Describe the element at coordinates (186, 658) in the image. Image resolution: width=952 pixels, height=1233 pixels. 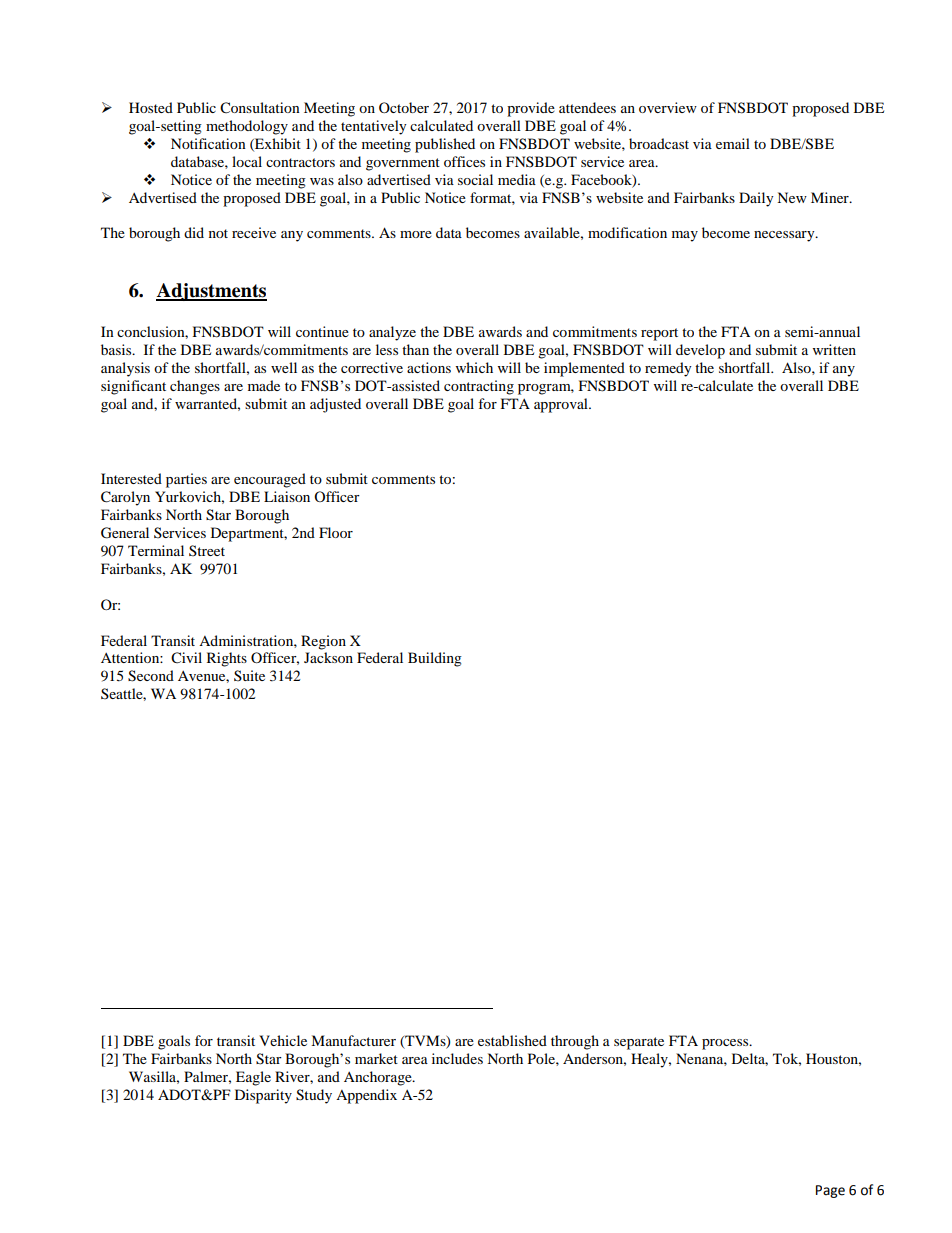
I see `Civil` at that location.
